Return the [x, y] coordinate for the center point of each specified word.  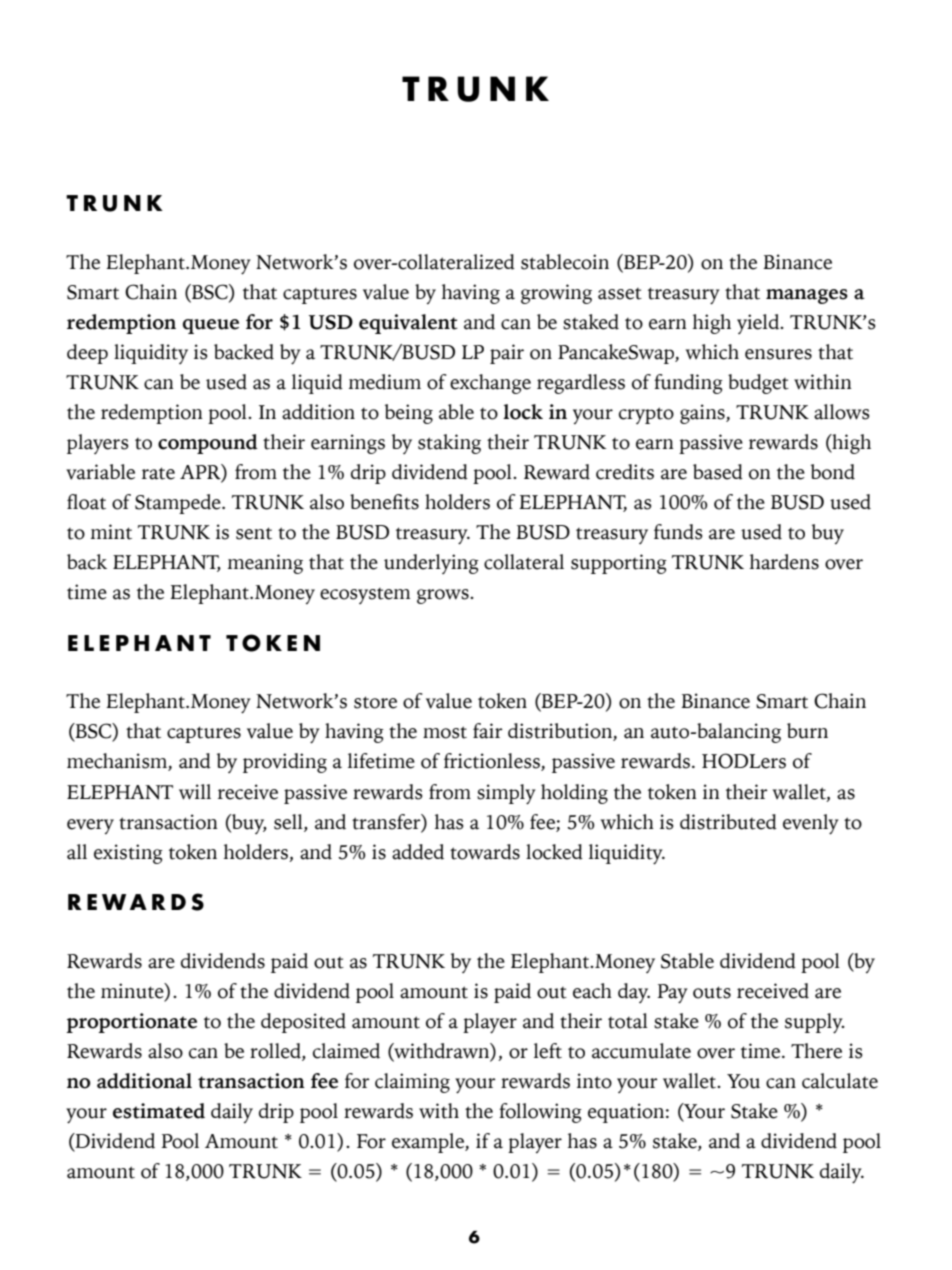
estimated [159, 1111]
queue [211, 326]
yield [759, 324]
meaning [265, 564]
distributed [728, 822]
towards [485, 852]
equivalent [408, 324]
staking [449, 444]
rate [158, 473]
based [718, 472]
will [195, 792]
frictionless [493, 762]
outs [712, 992]
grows [444, 596]
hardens [784, 562]
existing [128, 854]
